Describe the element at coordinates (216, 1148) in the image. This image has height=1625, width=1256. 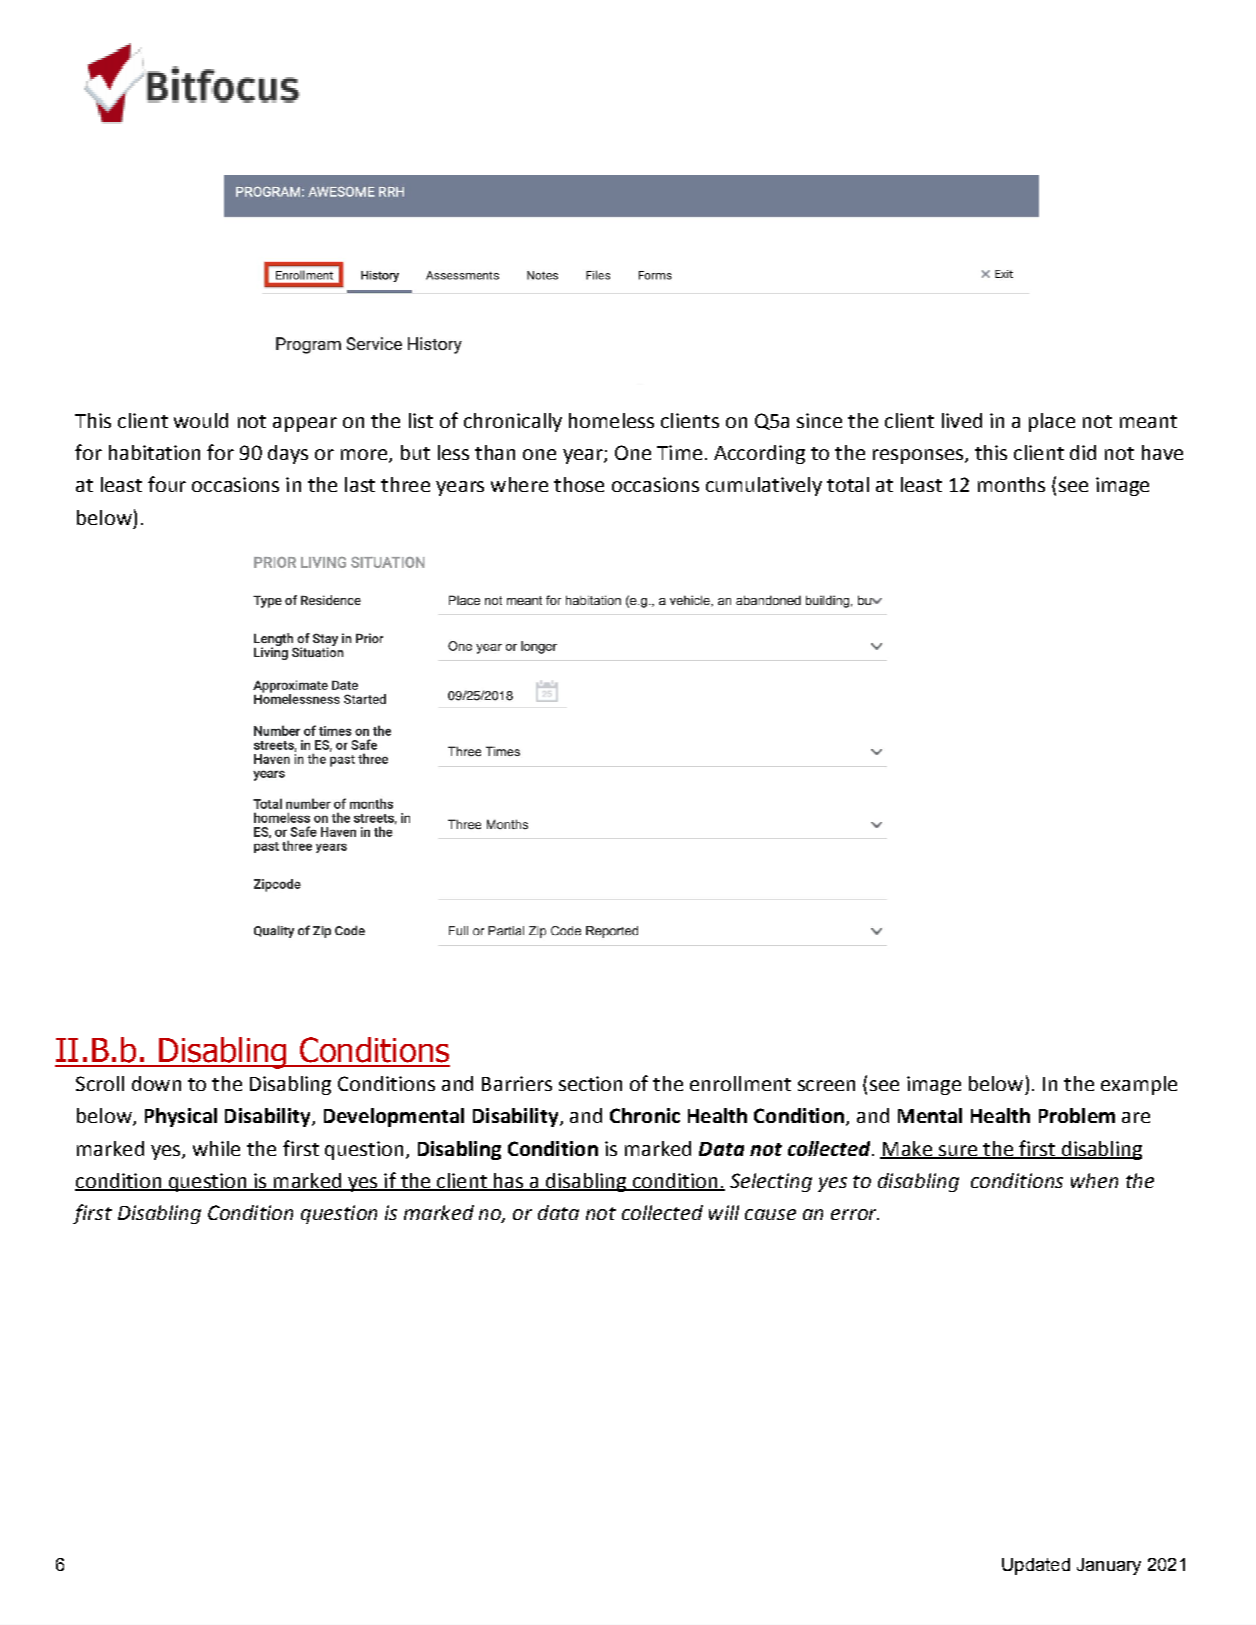
I see `while` at that location.
